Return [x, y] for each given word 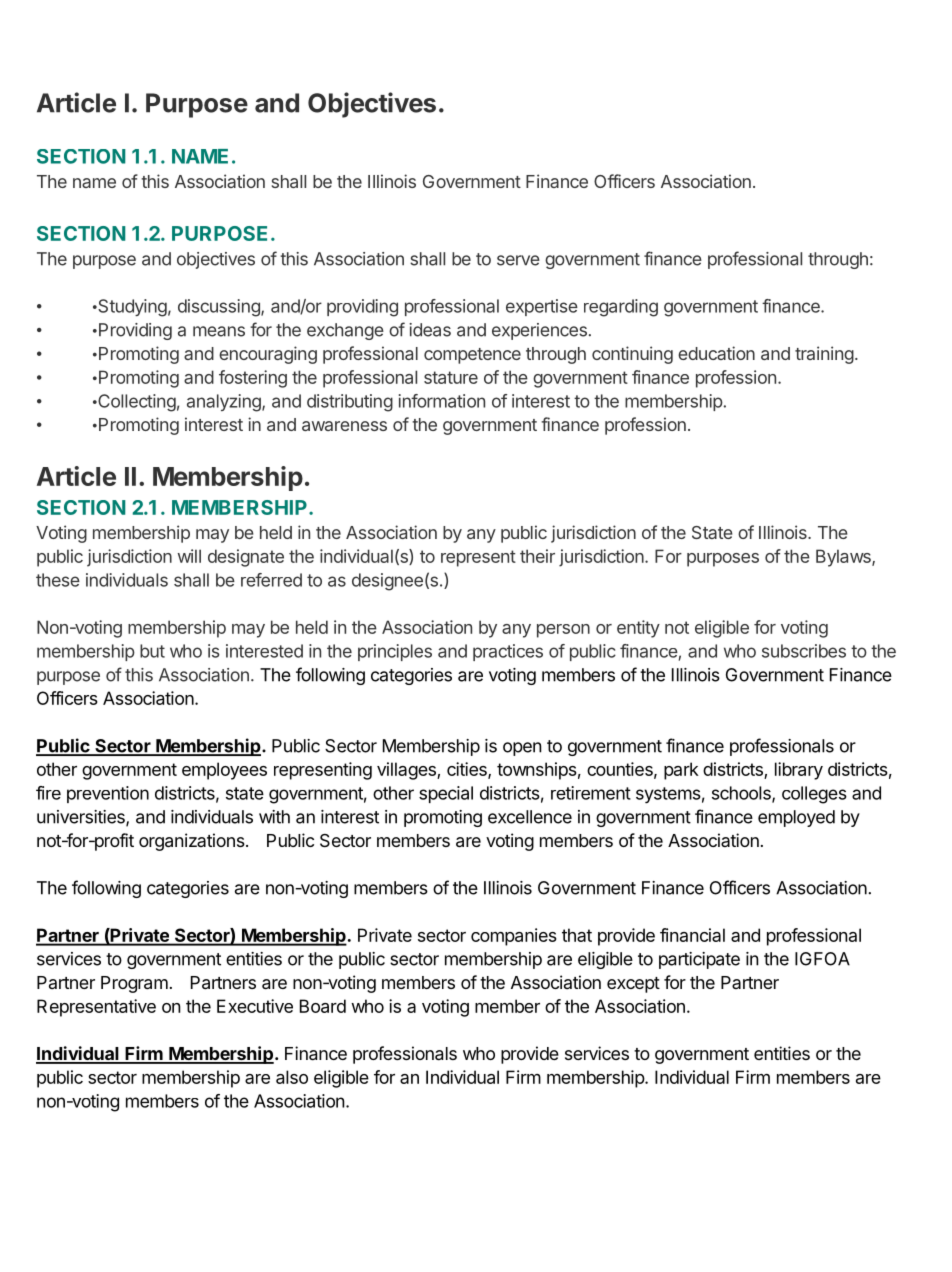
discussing [220, 308]
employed [796, 818]
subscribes [804, 651]
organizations [192, 842]
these [58, 580]
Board [323, 1006]
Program [134, 984]
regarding [621, 308]
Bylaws [844, 558]
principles [395, 652]
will [189, 556]
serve [518, 260]
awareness [344, 426]
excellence [530, 817]
